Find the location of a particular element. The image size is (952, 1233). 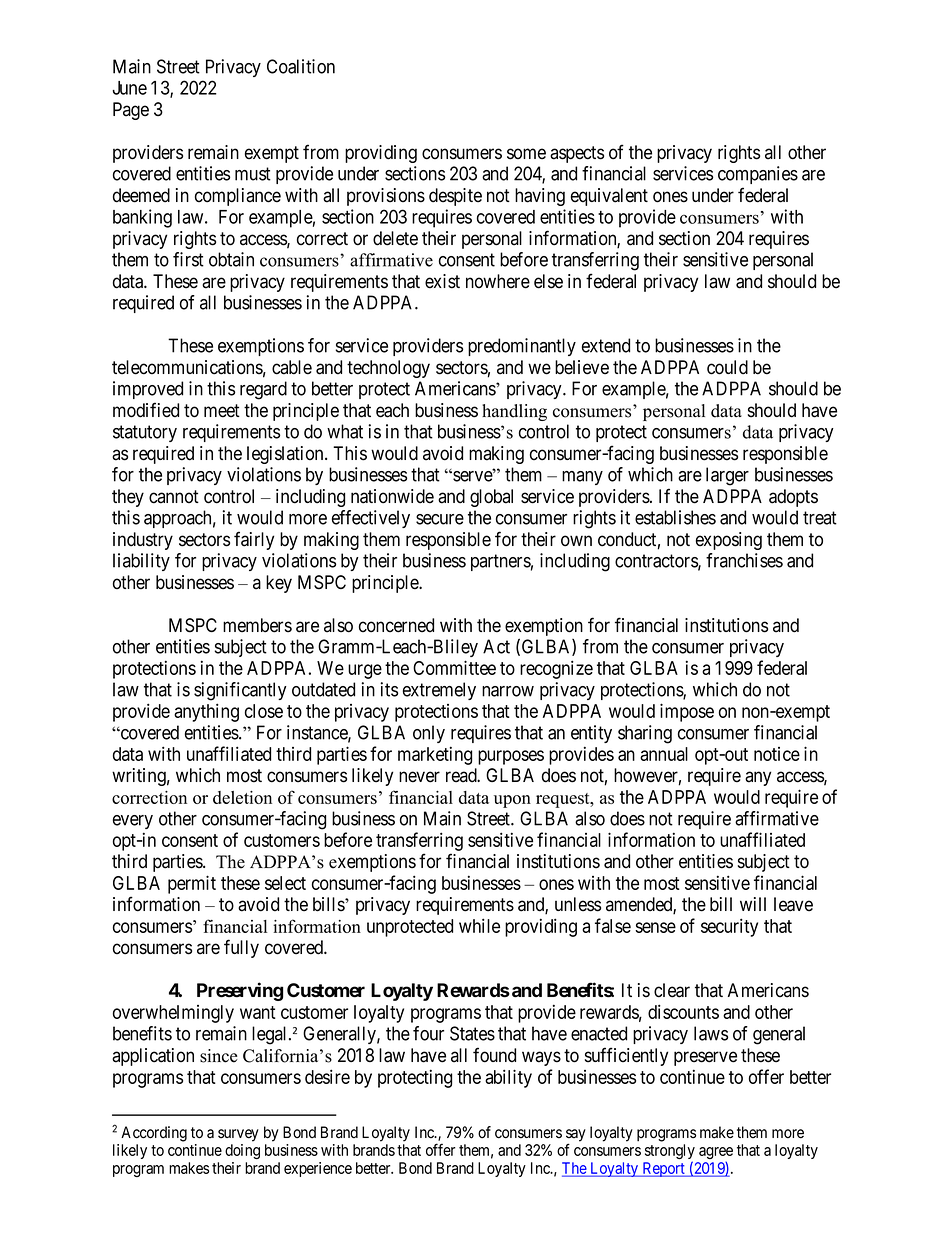

some is located at coordinates (526, 154).
